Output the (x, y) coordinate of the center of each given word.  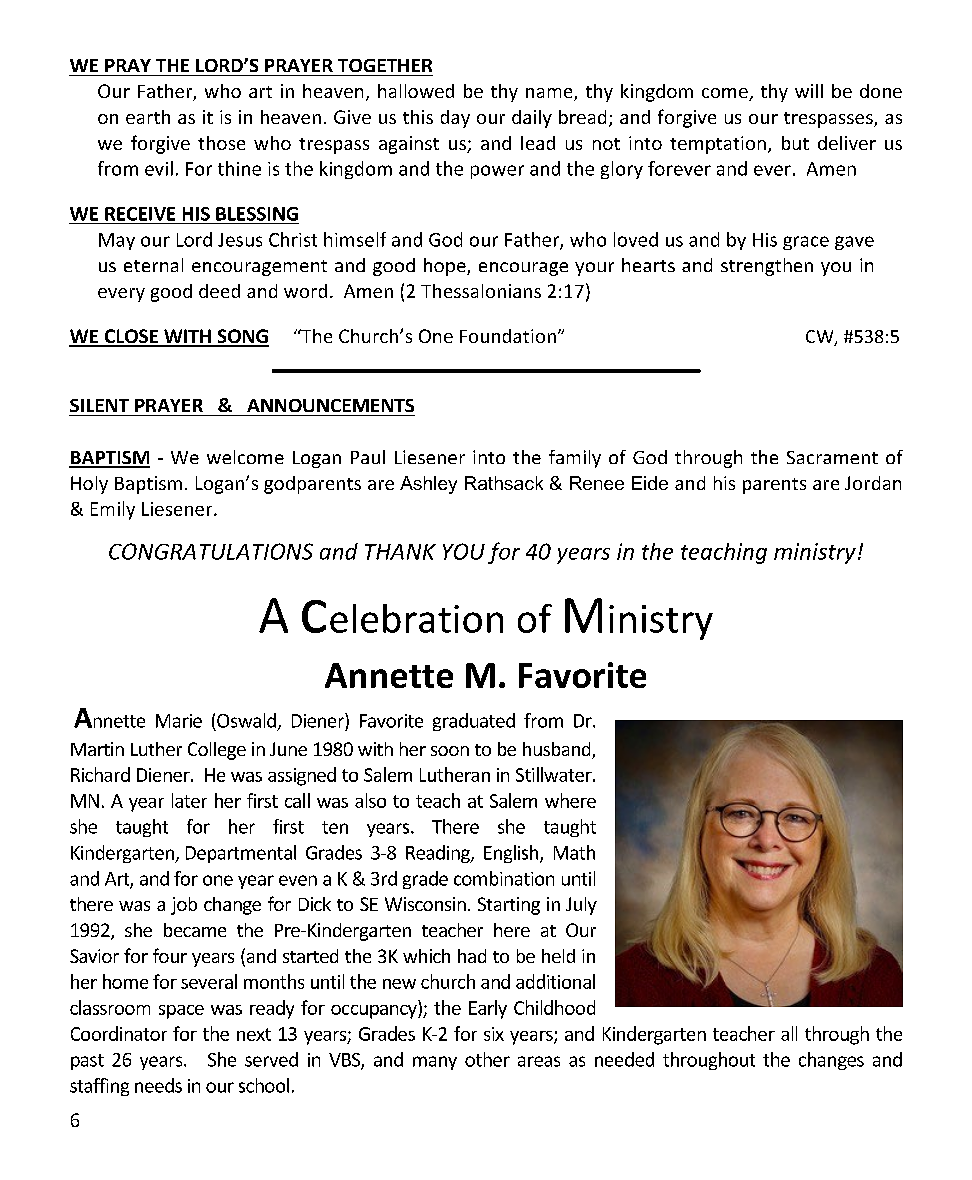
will (809, 91)
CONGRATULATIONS (211, 551)
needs (158, 1085)
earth (148, 117)
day (455, 119)
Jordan (873, 483)
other (487, 1059)
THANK (400, 552)
